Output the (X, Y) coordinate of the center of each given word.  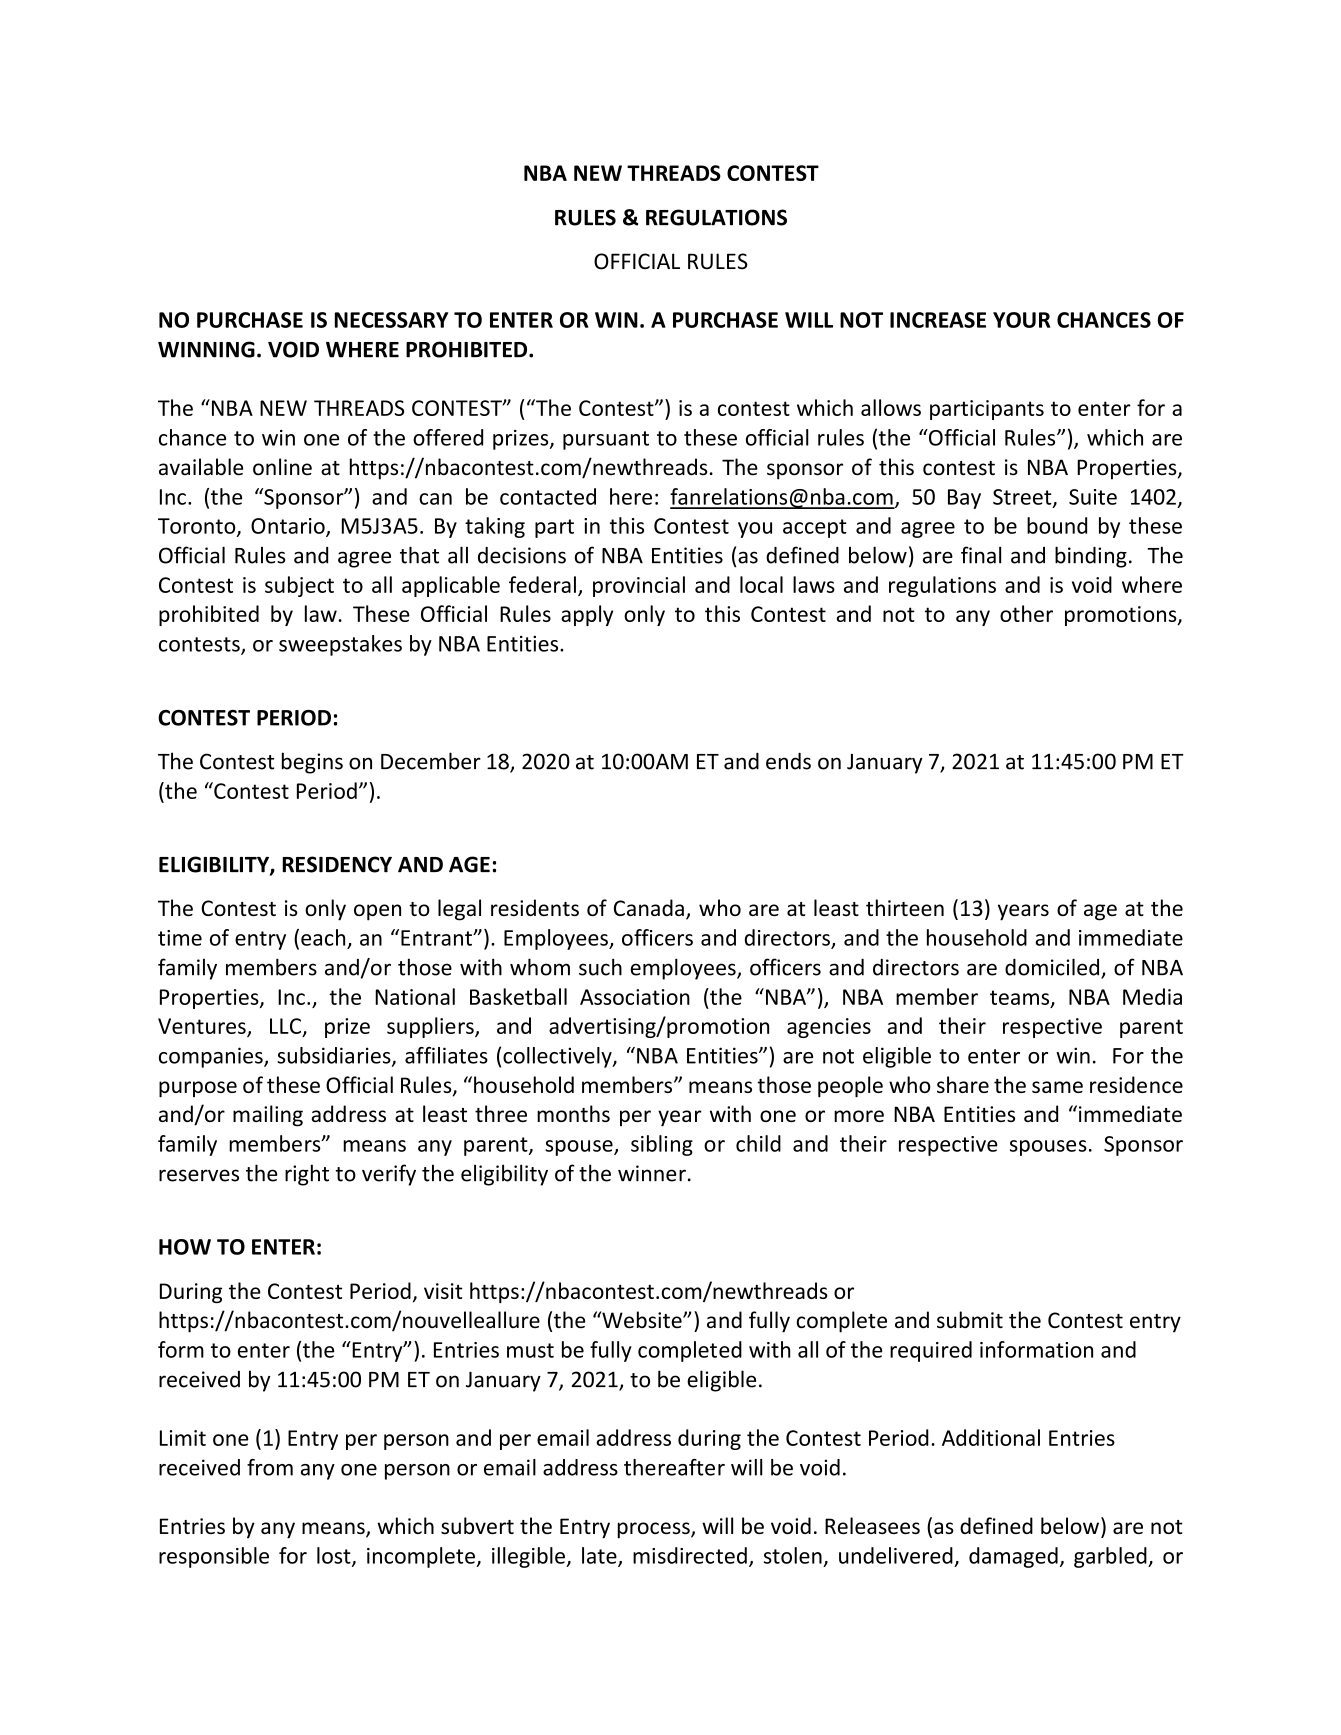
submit (970, 1320)
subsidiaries (335, 1056)
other (1026, 613)
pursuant (606, 440)
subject (299, 586)
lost (335, 1556)
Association (635, 997)
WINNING (206, 349)
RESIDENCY (337, 864)
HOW (185, 1247)
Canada (649, 907)
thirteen (905, 907)
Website (642, 1320)
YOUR (1021, 320)
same (1057, 1087)
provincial (639, 586)
